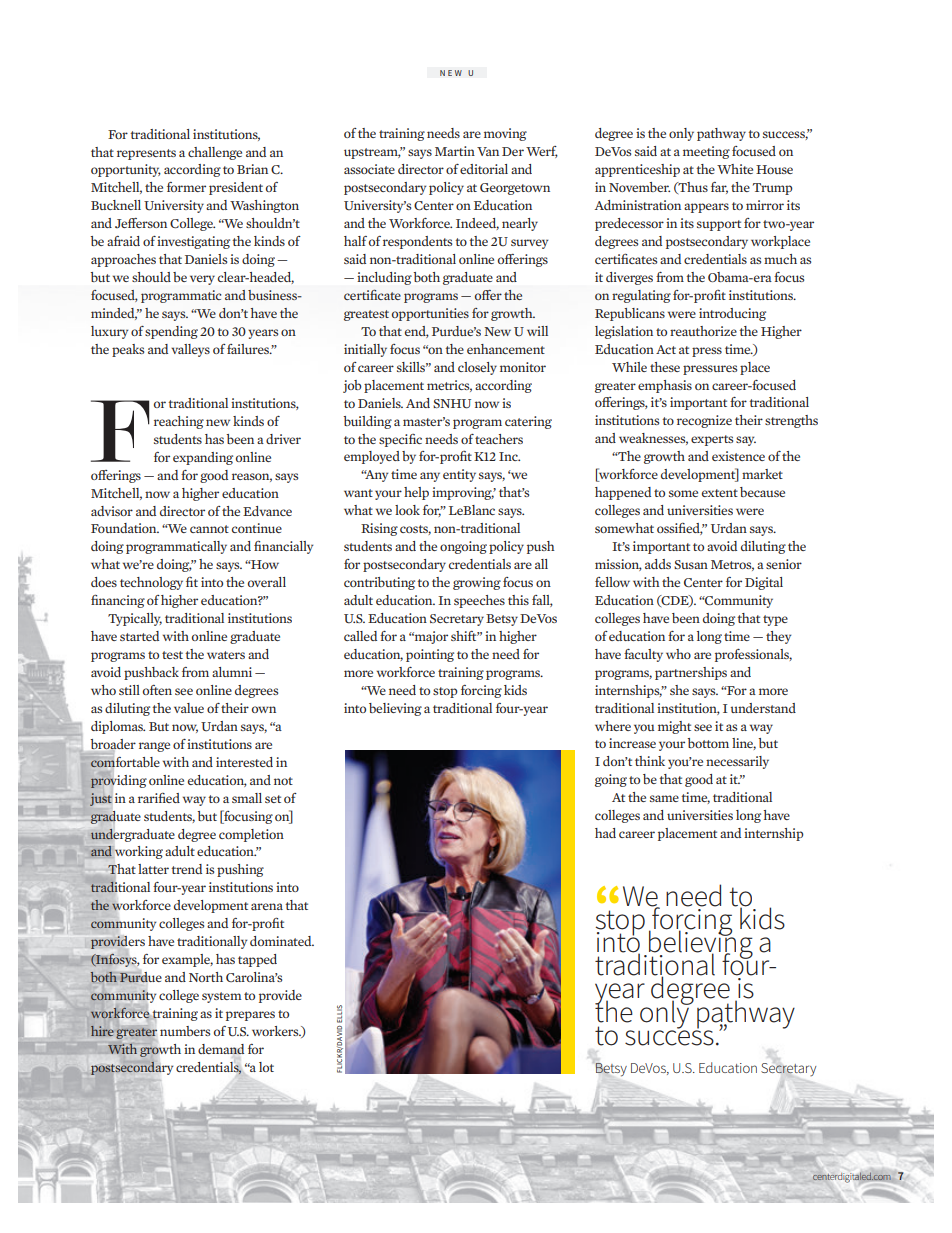  What do you see at coordinates (276, 1031) in the screenshot?
I see `workers` at bounding box center [276, 1031].
